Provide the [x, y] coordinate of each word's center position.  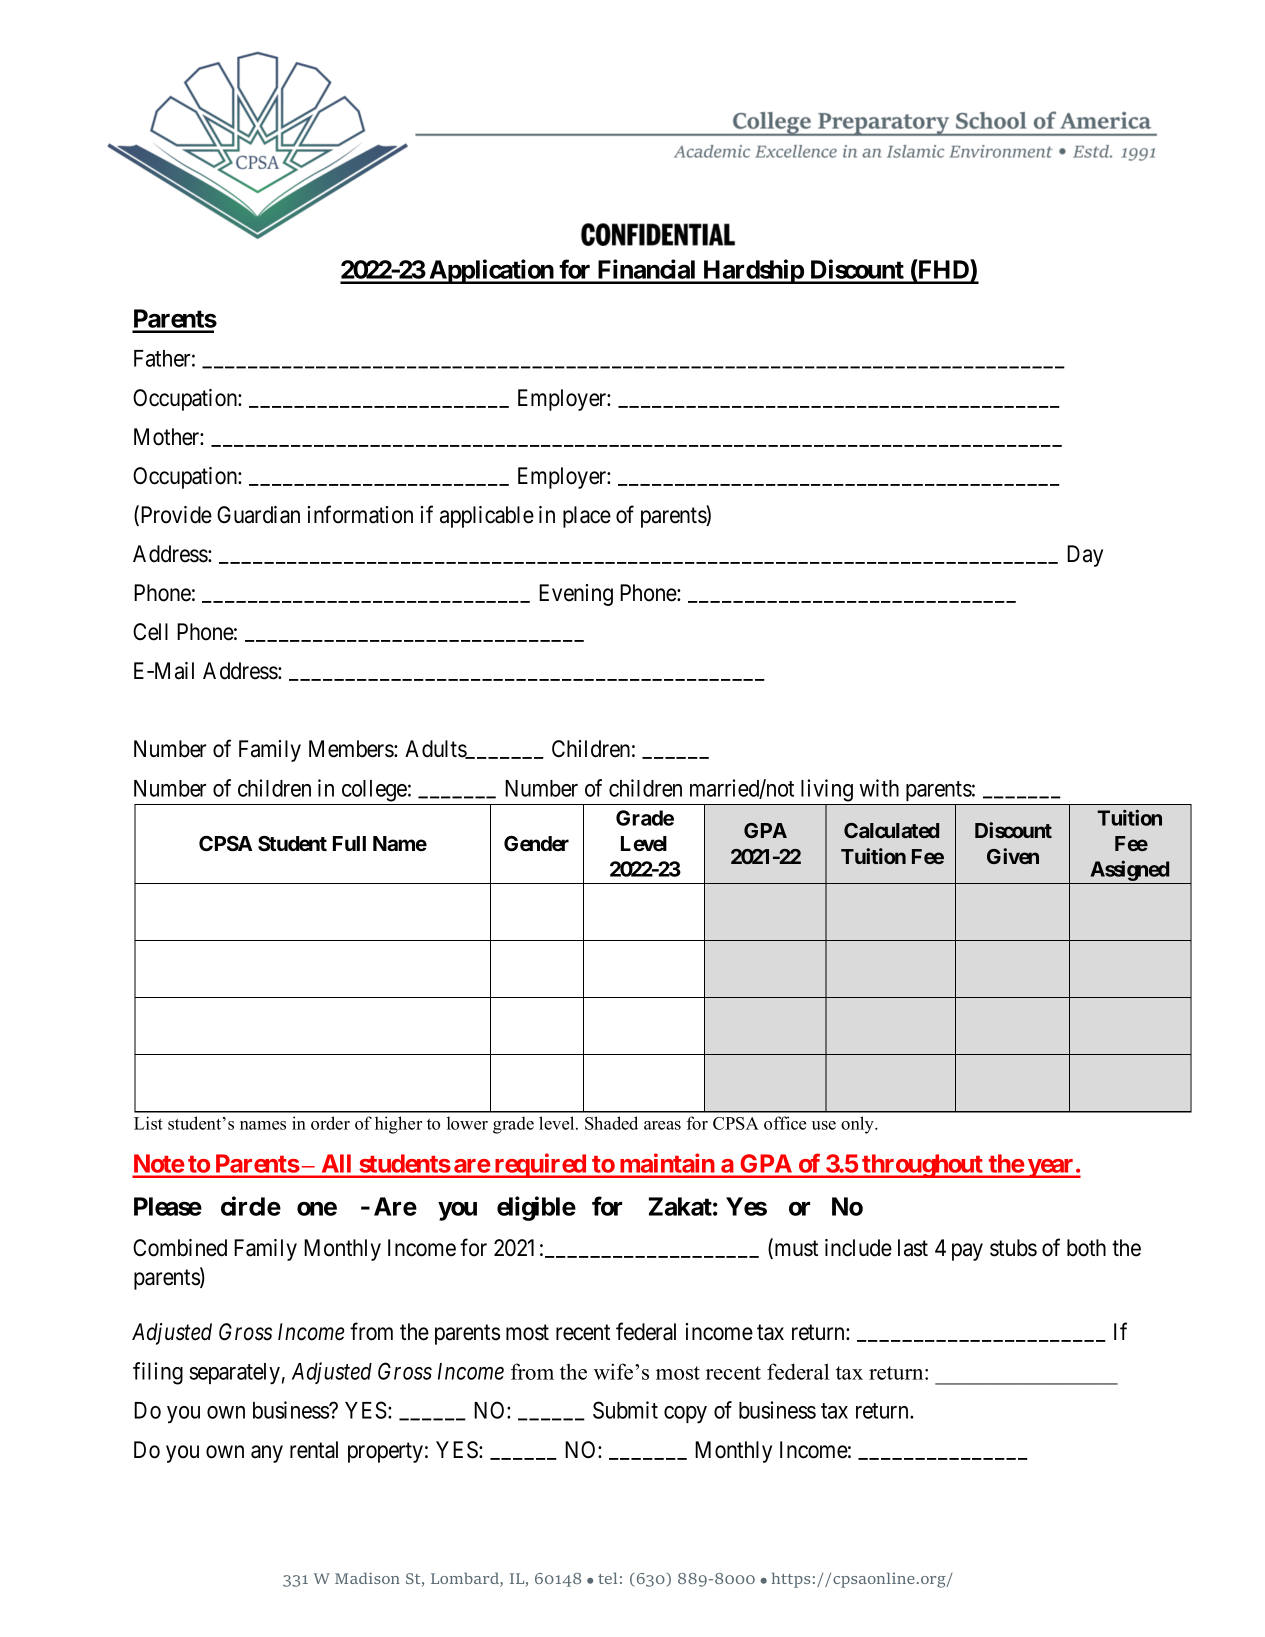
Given [1013, 856]
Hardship [753, 271]
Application [491, 271]
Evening [576, 595]
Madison [367, 1578]
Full [349, 843]
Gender [536, 843]
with [879, 788]
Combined [180, 1248]
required [540, 1165]
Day [1085, 556]
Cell [150, 632]
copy [685, 1415]
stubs [1013, 1248]
